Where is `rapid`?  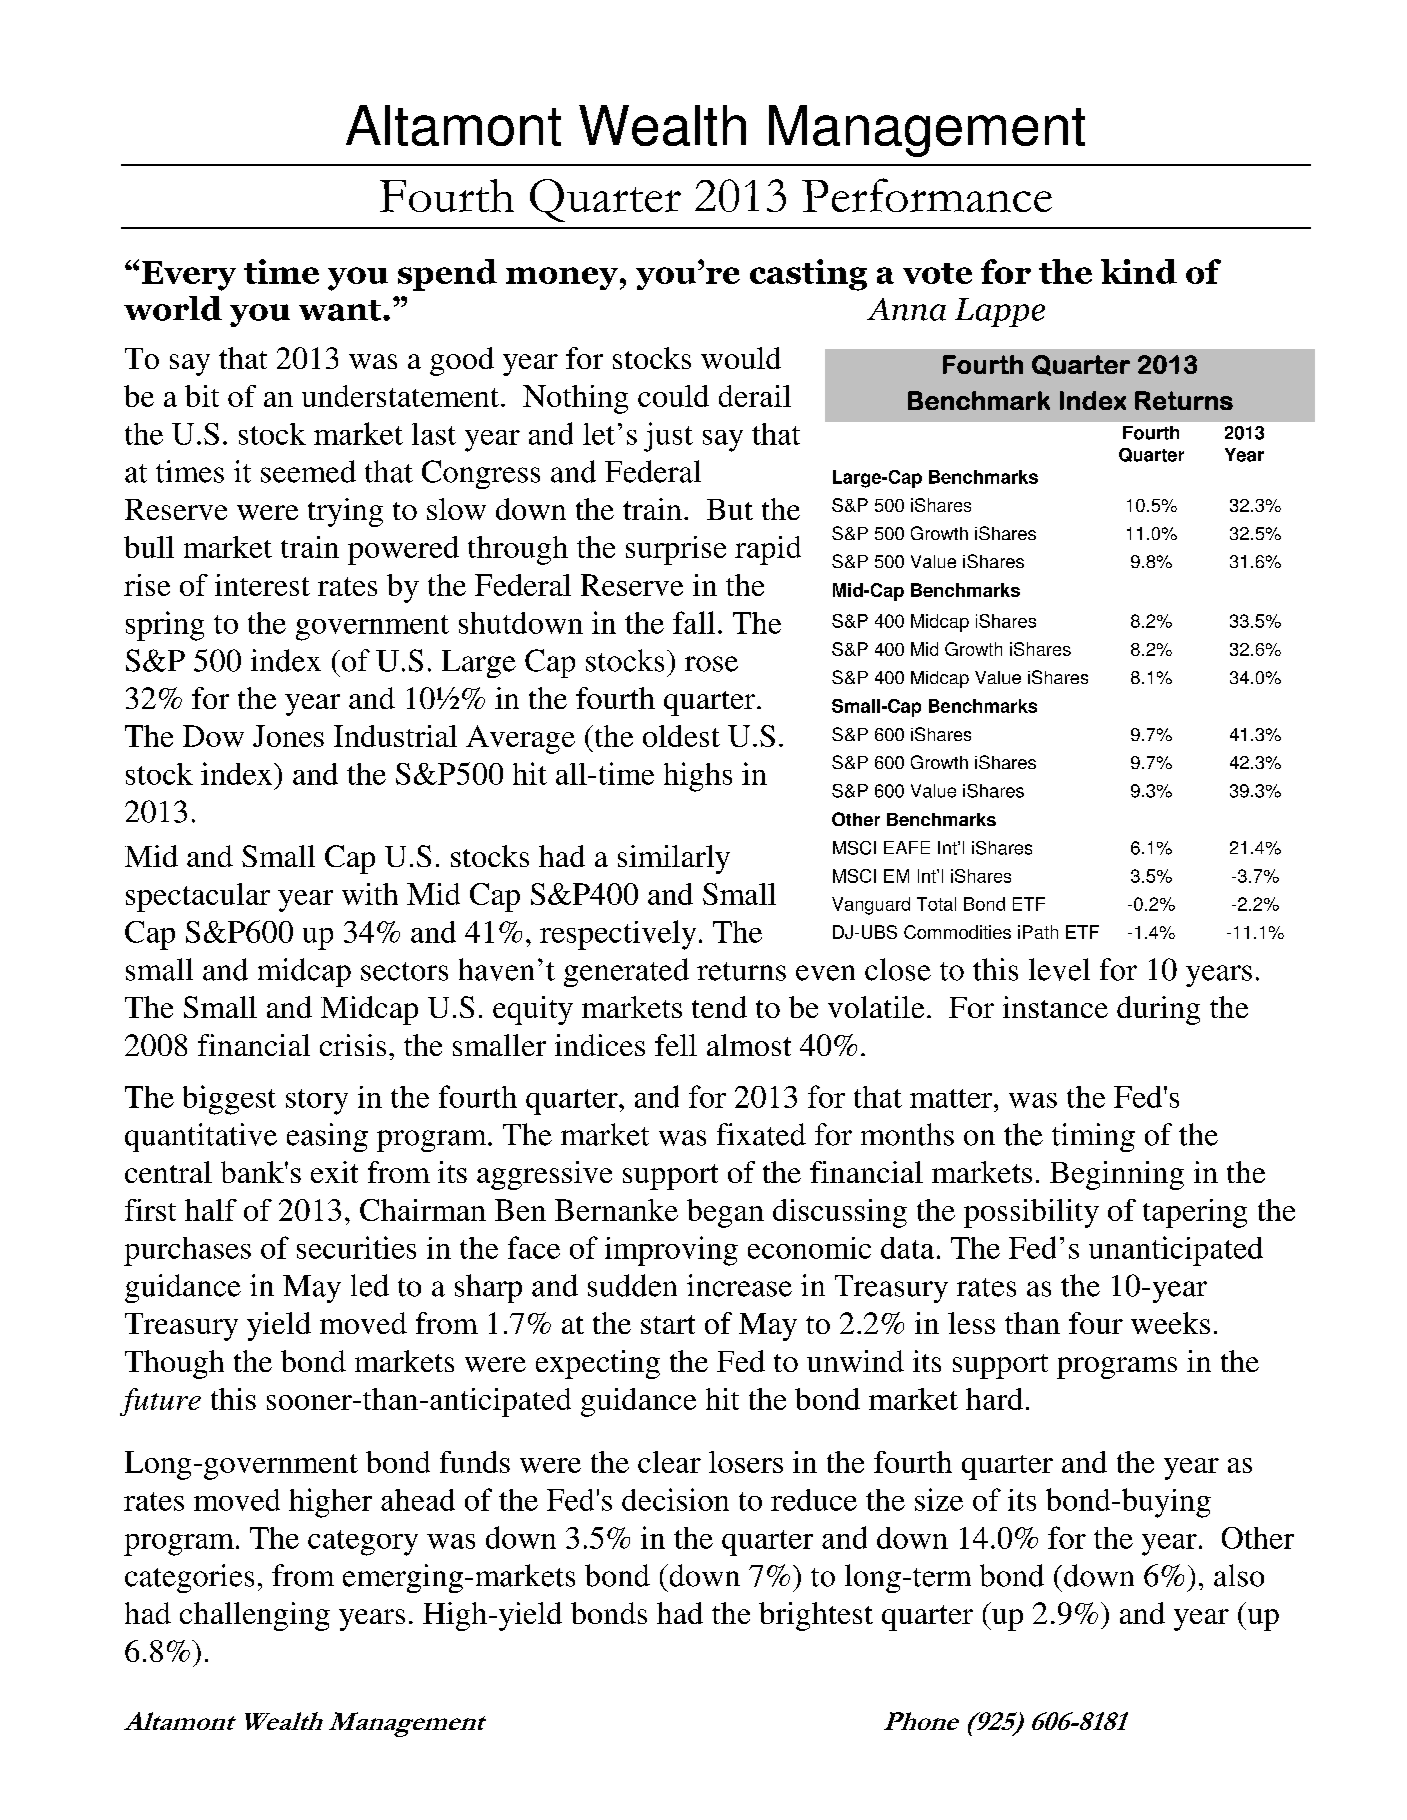
rapid is located at coordinates (768, 550).
